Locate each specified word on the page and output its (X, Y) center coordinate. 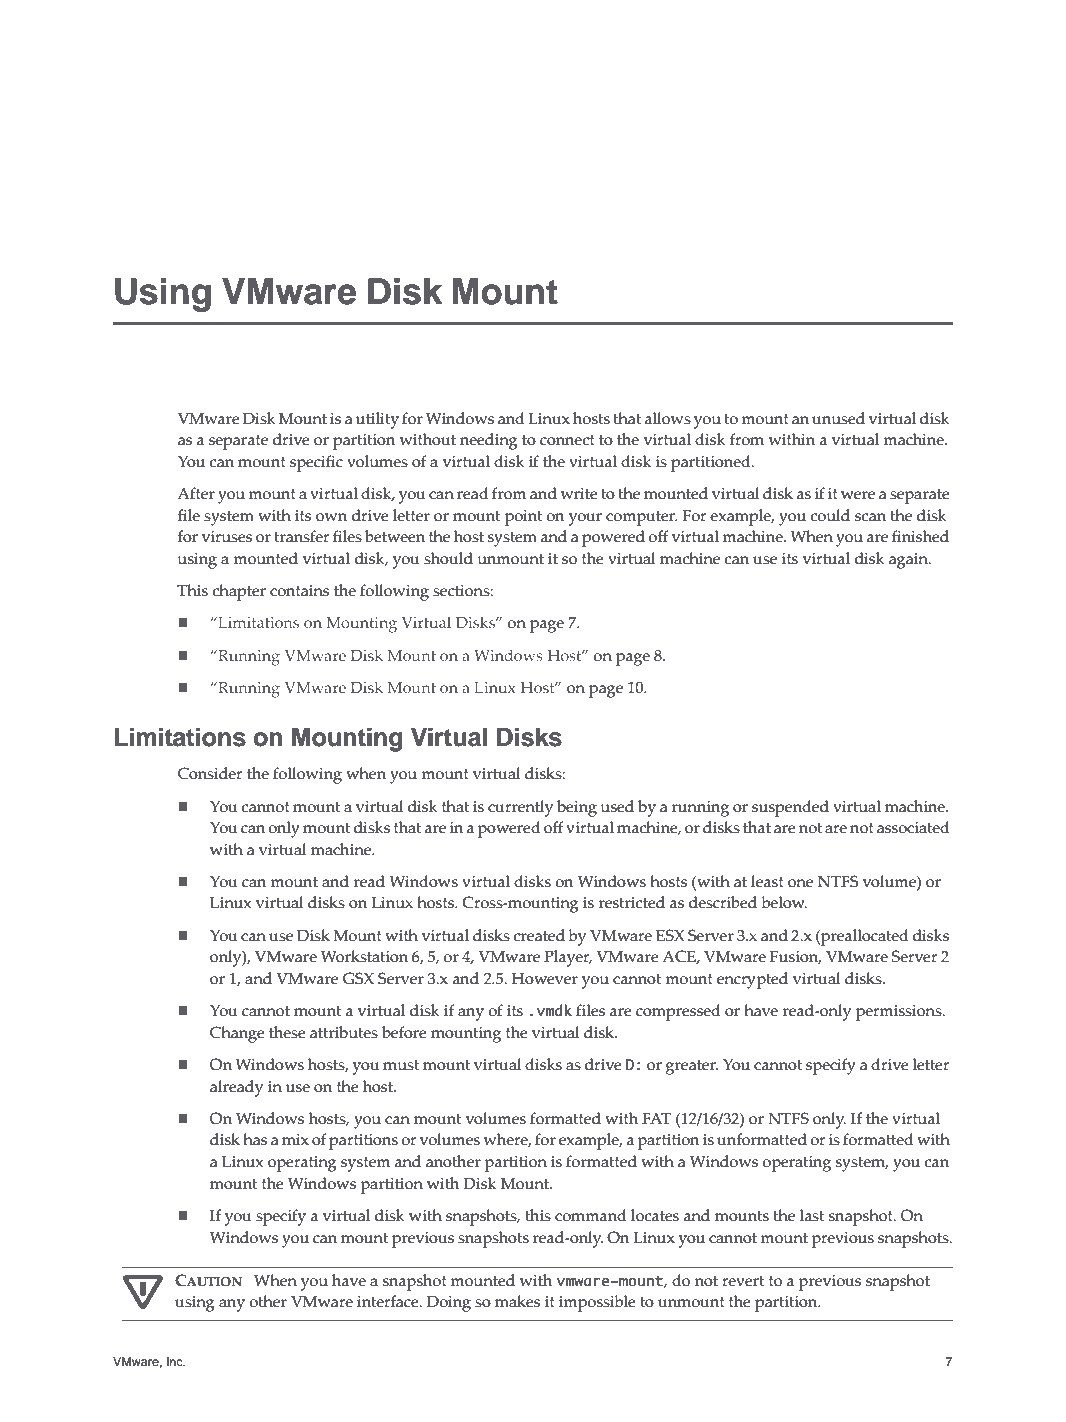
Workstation (364, 956)
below (784, 902)
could (830, 515)
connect (567, 440)
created (539, 935)
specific (316, 463)
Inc (176, 1361)
